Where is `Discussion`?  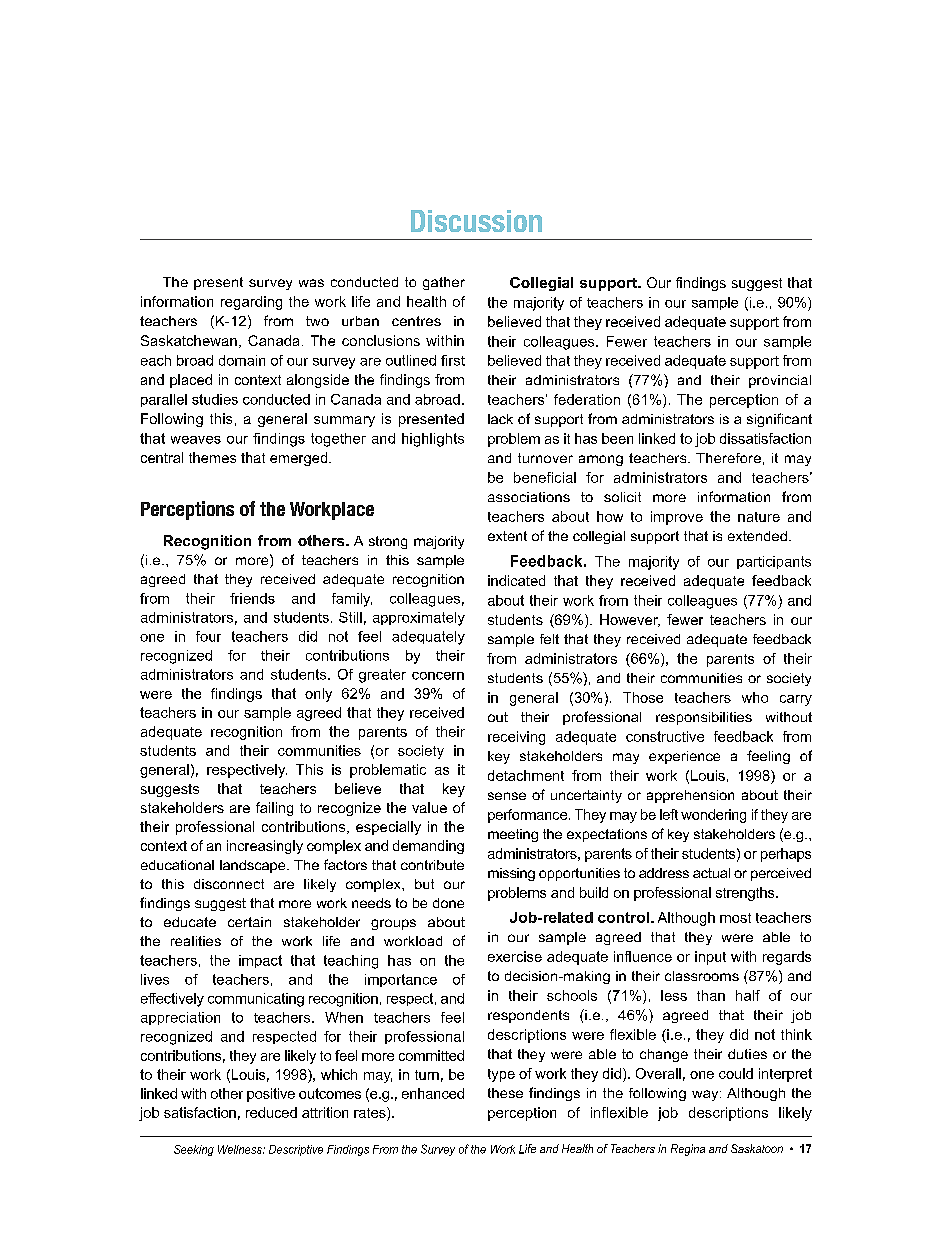
Discussion is located at coordinates (476, 221).
